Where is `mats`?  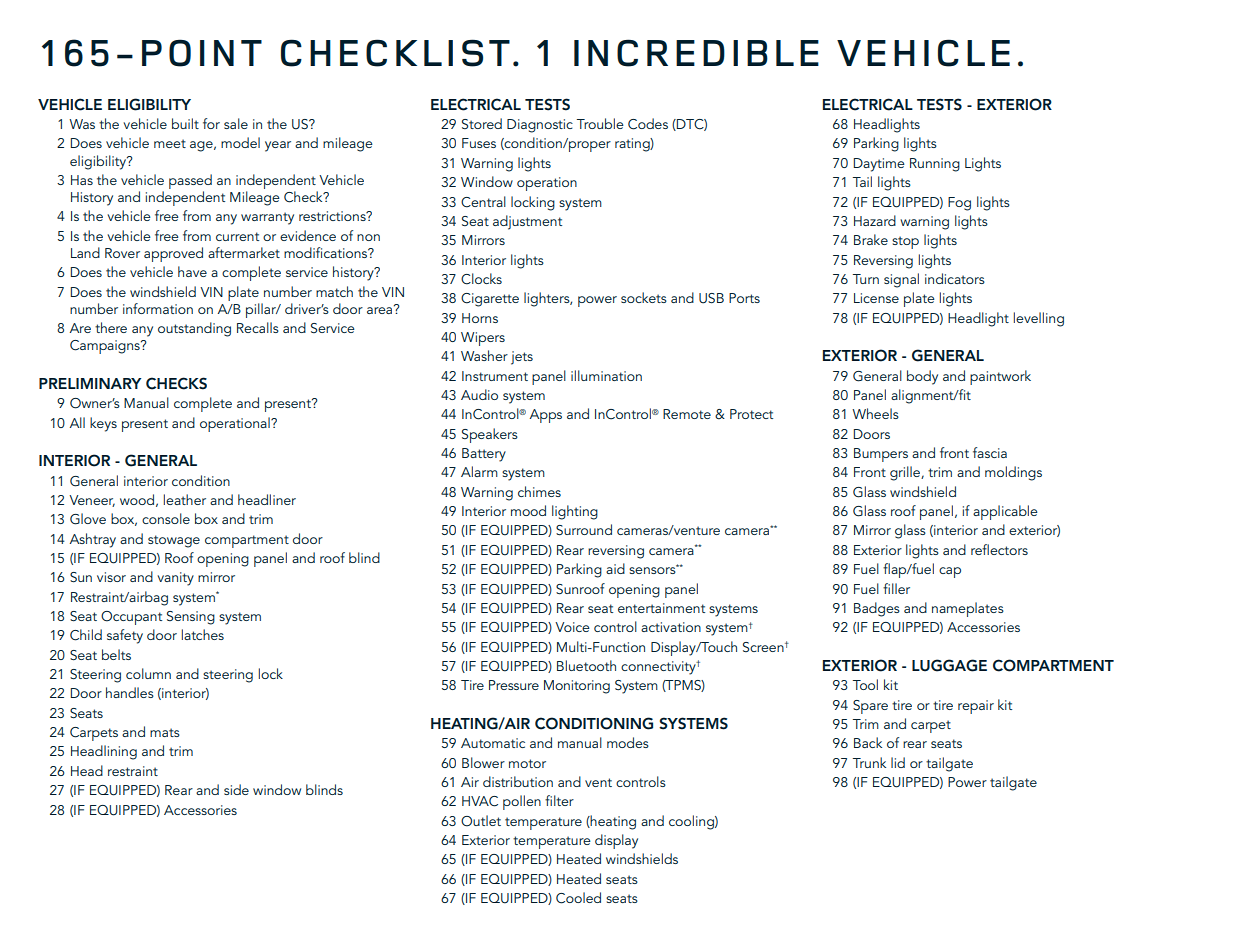 mats is located at coordinates (165, 732).
